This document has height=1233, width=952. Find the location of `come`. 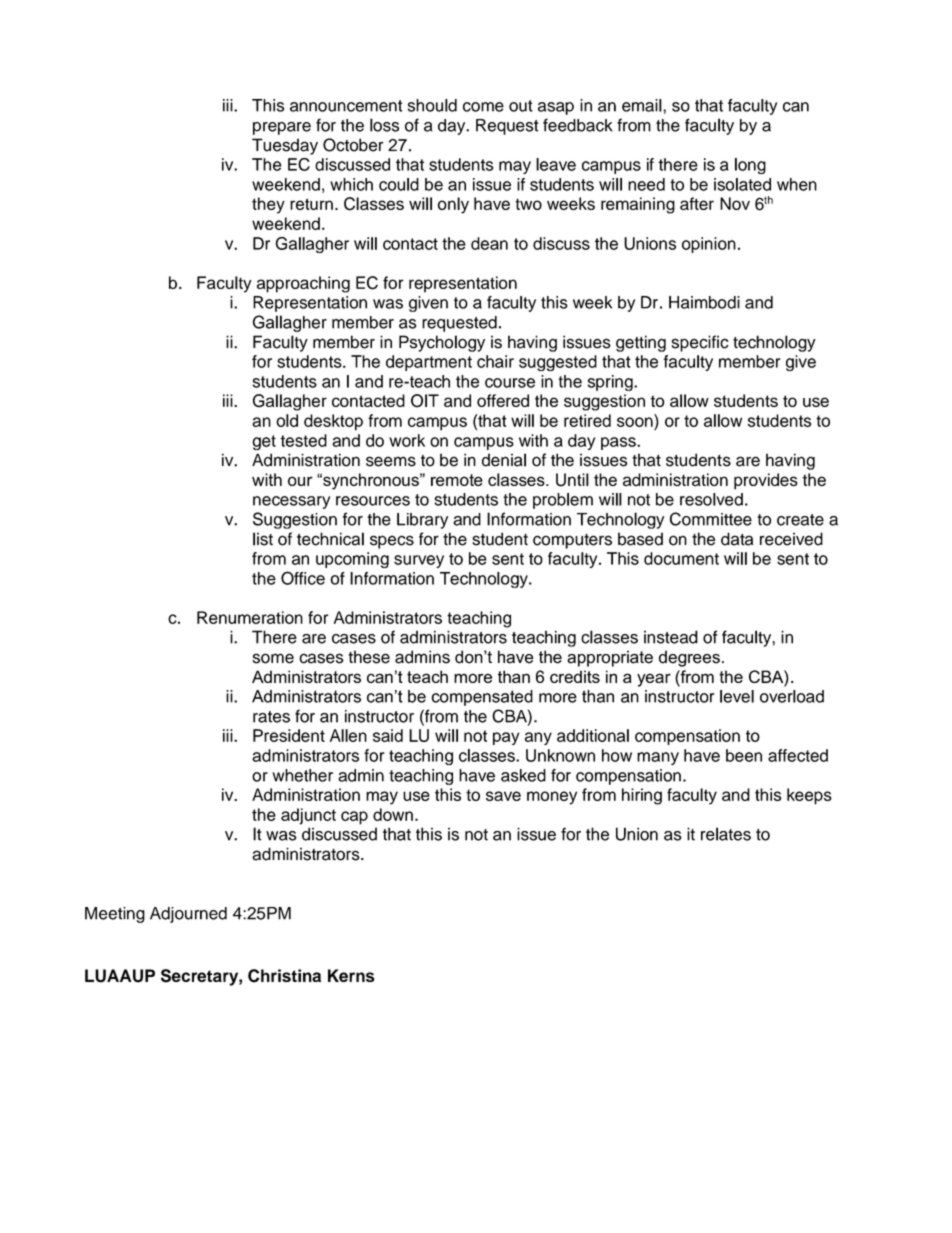

come is located at coordinates (483, 107).
